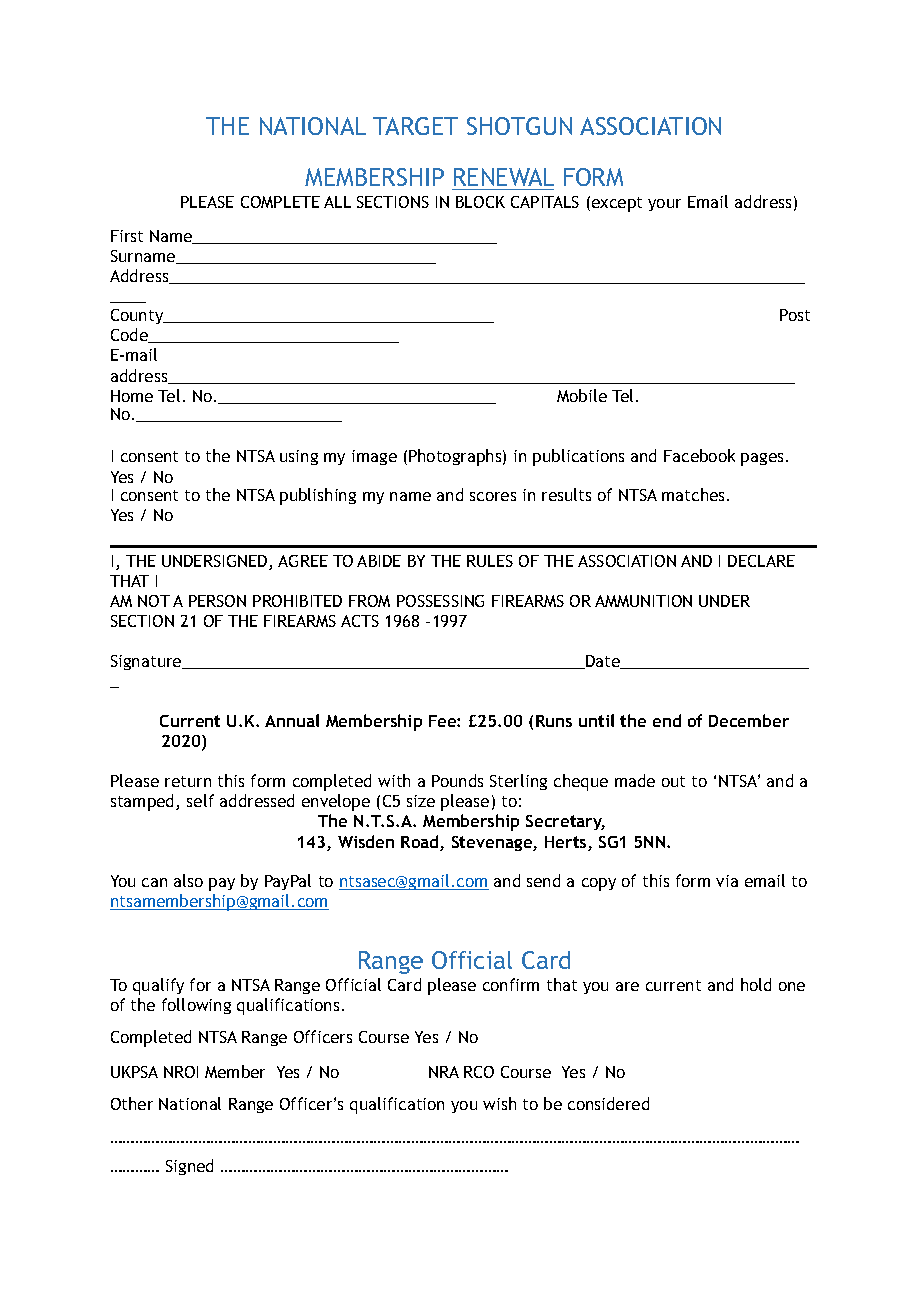 The height and width of the page is (1308, 924). Describe the element at coordinates (132, 1103) in the page. I see `Other` at that location.
